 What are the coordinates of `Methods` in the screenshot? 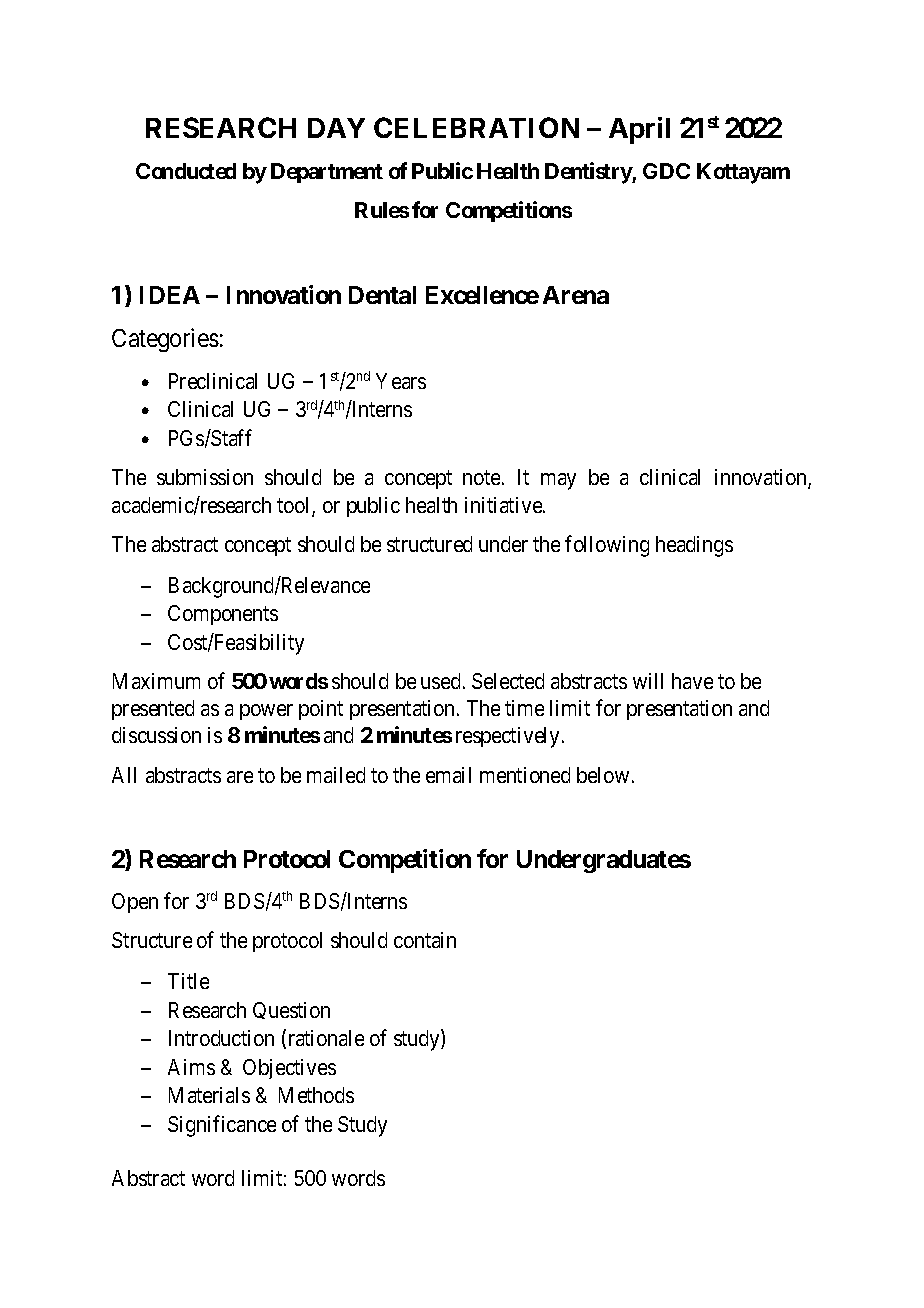 It's located at (316, 1095).
